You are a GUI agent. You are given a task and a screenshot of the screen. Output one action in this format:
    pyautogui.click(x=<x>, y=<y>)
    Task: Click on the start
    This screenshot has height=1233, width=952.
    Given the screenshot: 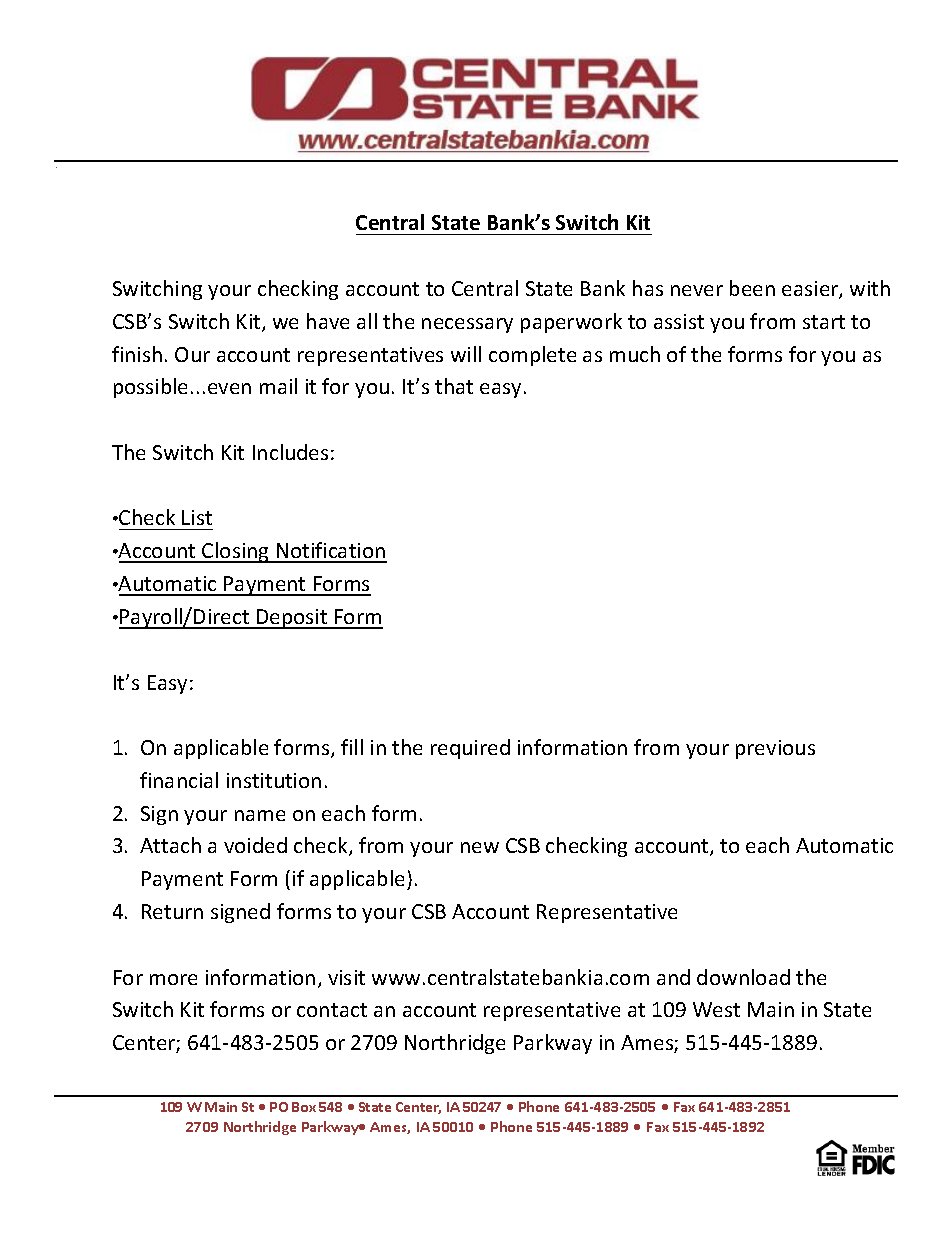 What is the action you would take?
    pyautogui.click(x=824, y=322)
